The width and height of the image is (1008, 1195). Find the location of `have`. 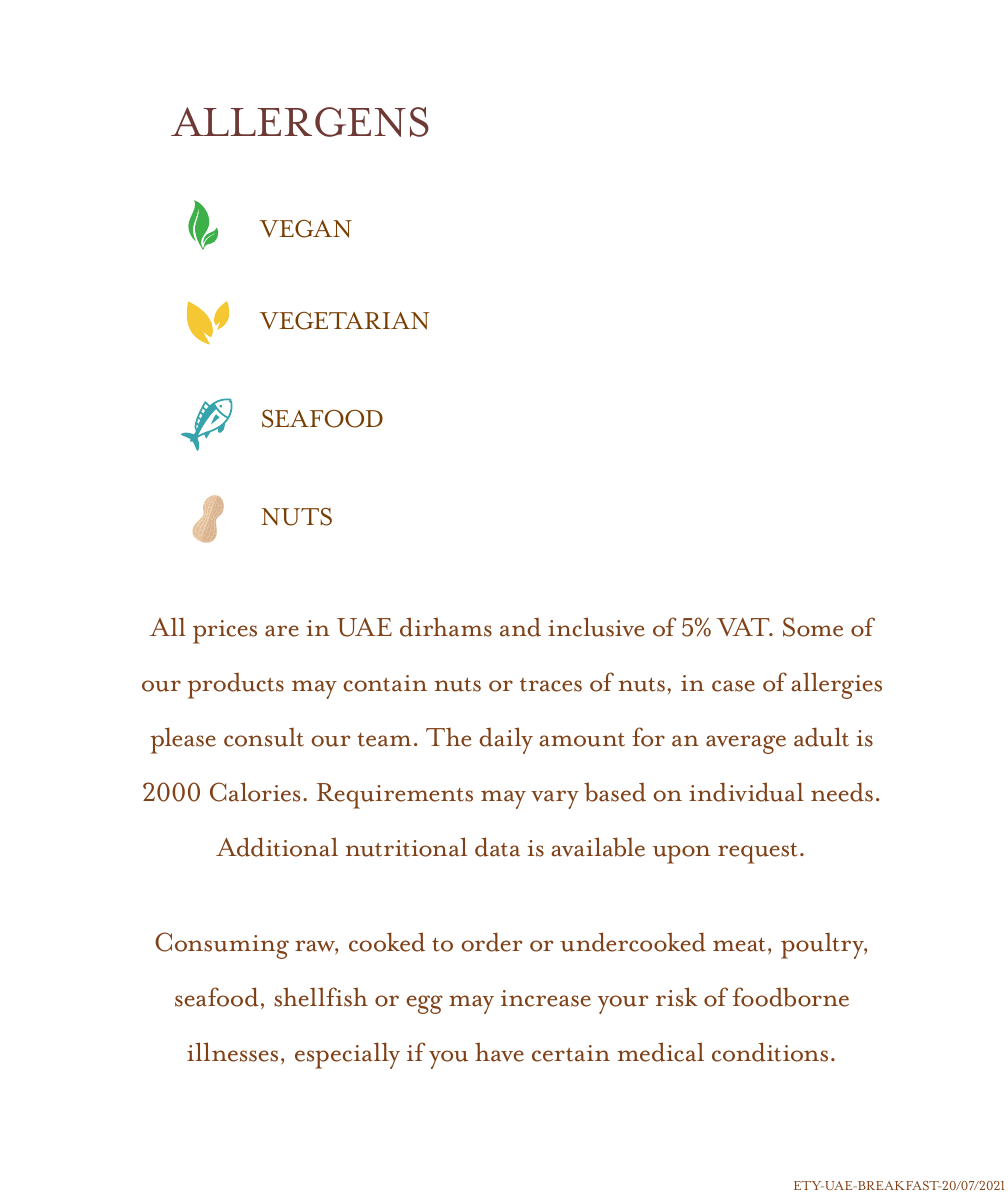

have is located at coordinates (499, 1052).
